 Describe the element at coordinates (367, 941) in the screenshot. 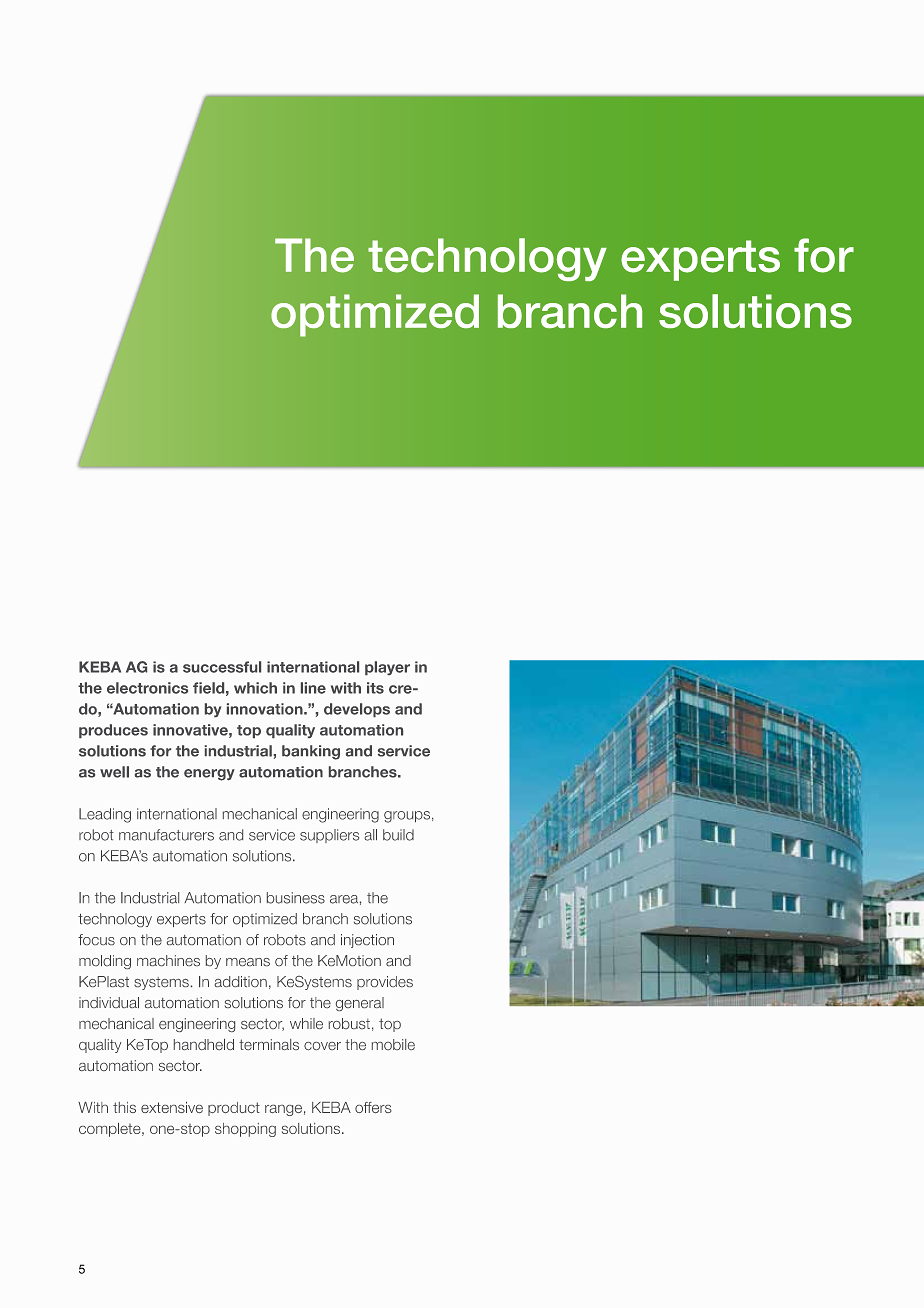

I see `injection` at that location.
